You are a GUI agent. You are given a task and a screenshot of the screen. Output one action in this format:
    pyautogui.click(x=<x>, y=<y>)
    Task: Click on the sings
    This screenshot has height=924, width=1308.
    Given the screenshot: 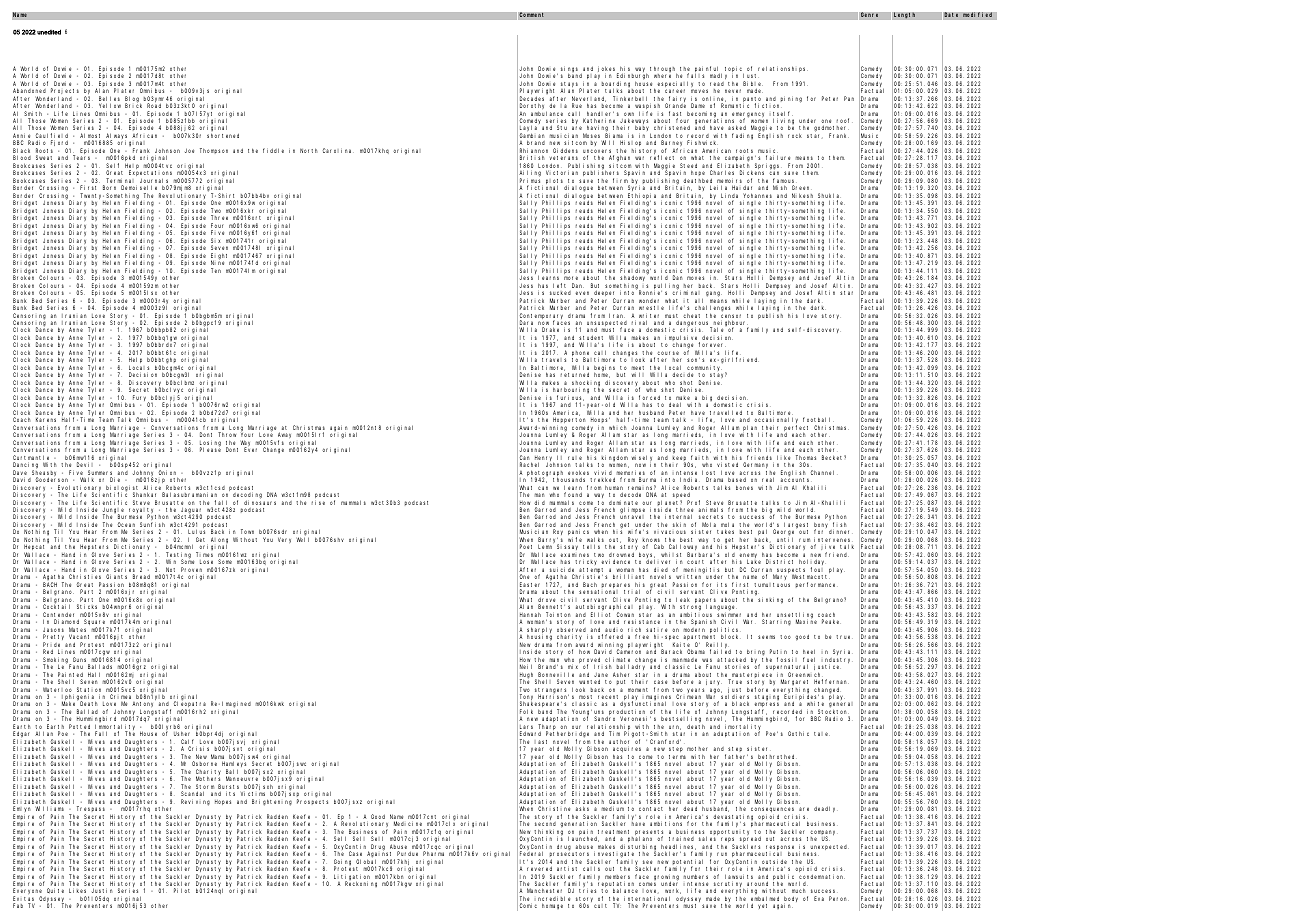 What is the action you would take?
    pyautogui.click(x=571, y=71)
